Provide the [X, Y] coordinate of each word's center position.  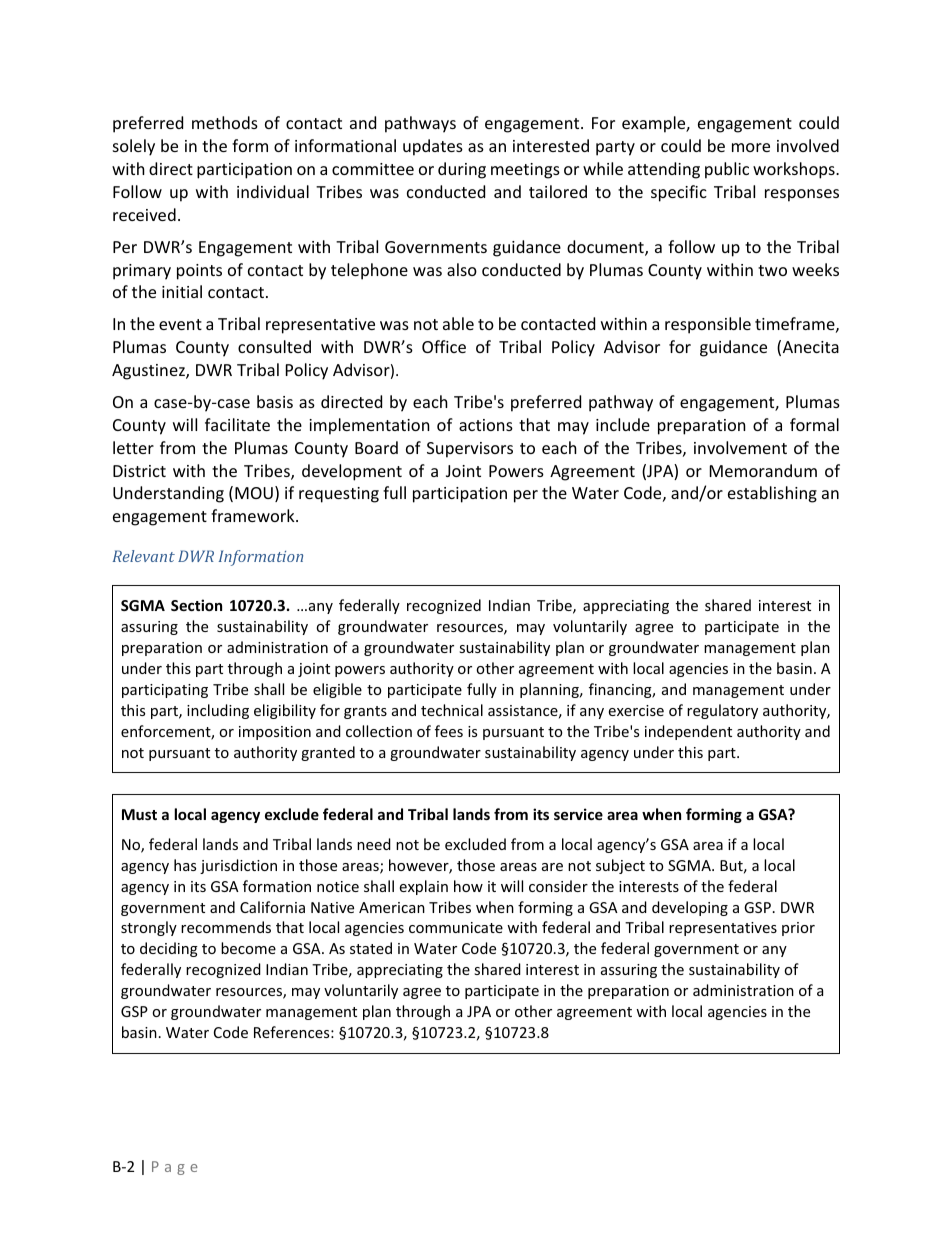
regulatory [722, 711]
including [218, 711]
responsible [708, 325]
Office [444, 346]
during [462, 170]
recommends [226, 927]
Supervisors [470, 450]
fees [449, 731]
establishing [772, 494]
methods [225, 122]
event [180, 324]
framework [254, 515]
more [751, 147]
